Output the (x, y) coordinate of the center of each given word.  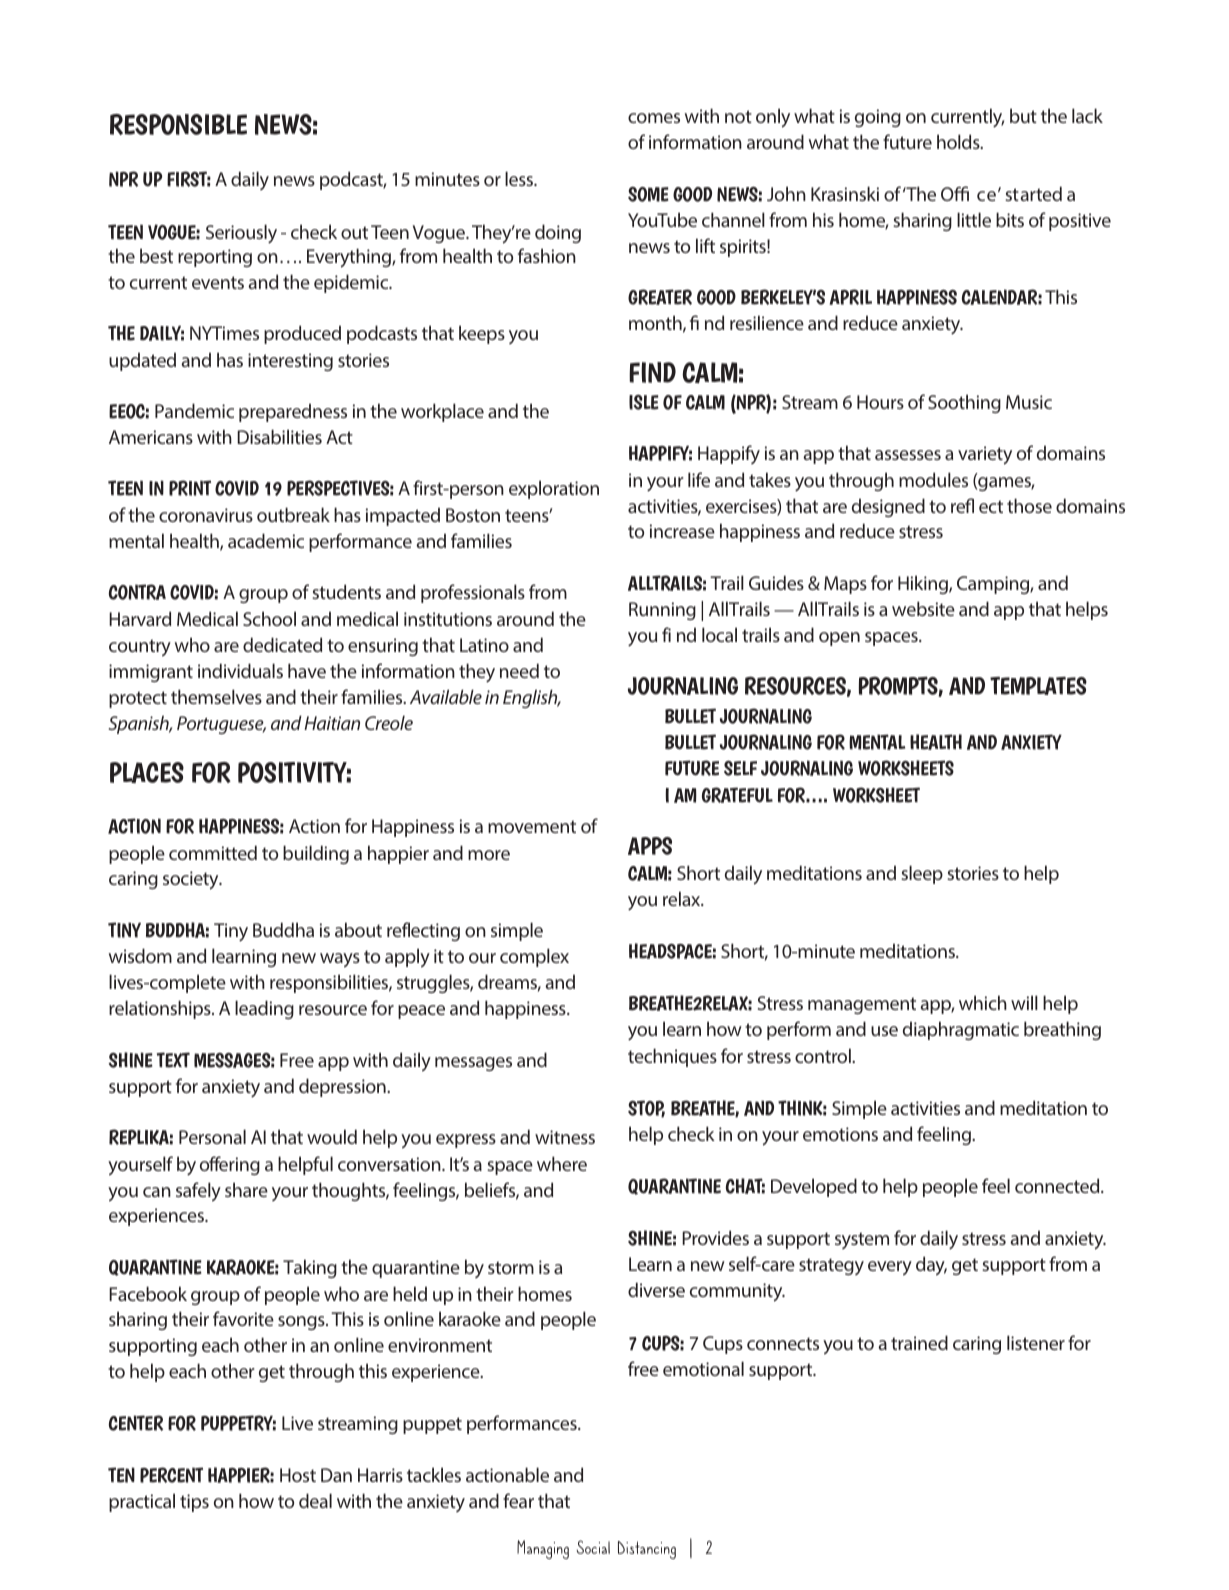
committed (213, 852)
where (562, 1163)
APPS (650, 846)
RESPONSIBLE (178, 124)
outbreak (293, 514)
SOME (648, 194)
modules (933, 479)
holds (959, 141)
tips (194, 1503)
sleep (922, 874)
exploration (554, 489)
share (246, 1189)
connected (1058, 1185)
